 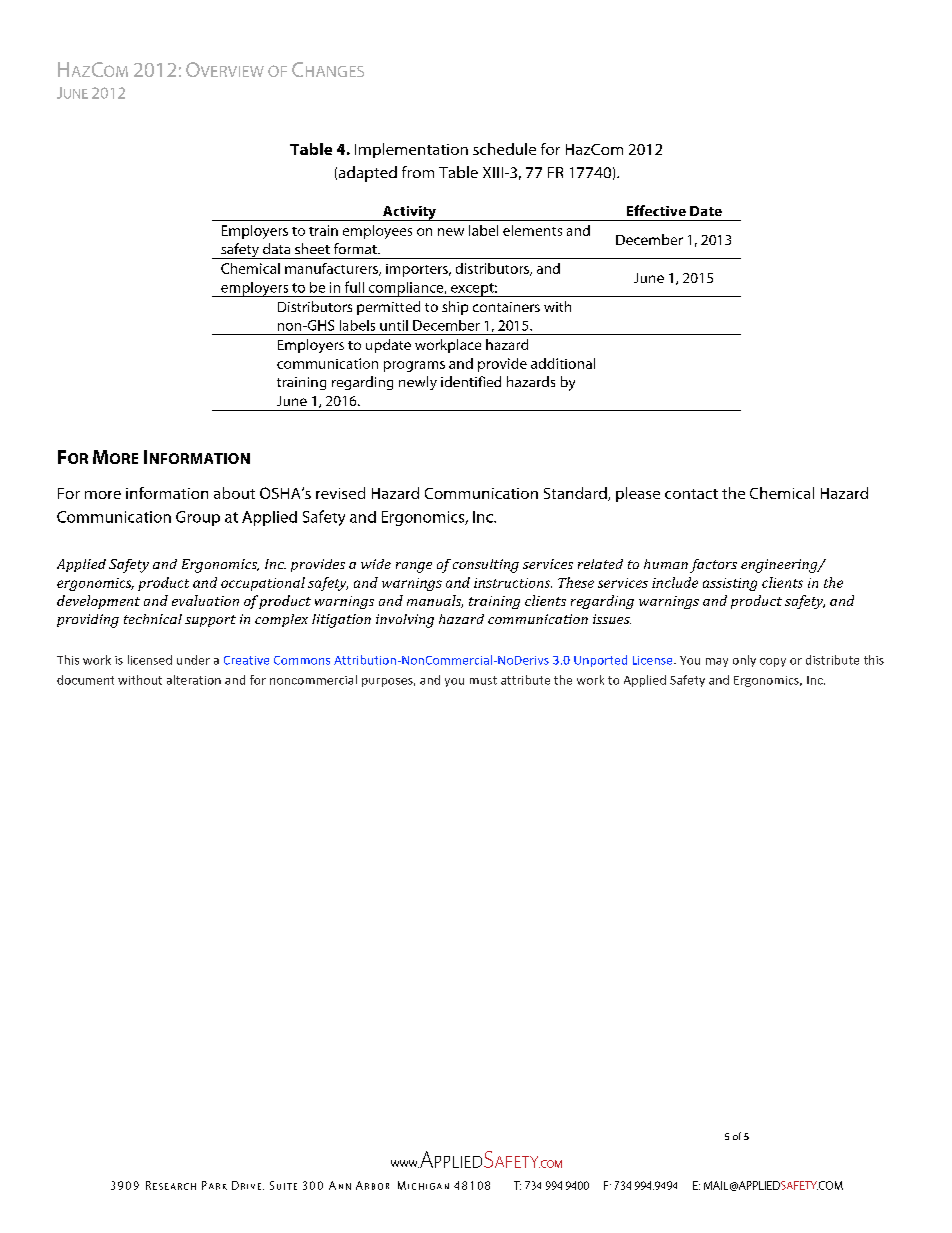 I want to click on Group, so click(x=198, y=518).
